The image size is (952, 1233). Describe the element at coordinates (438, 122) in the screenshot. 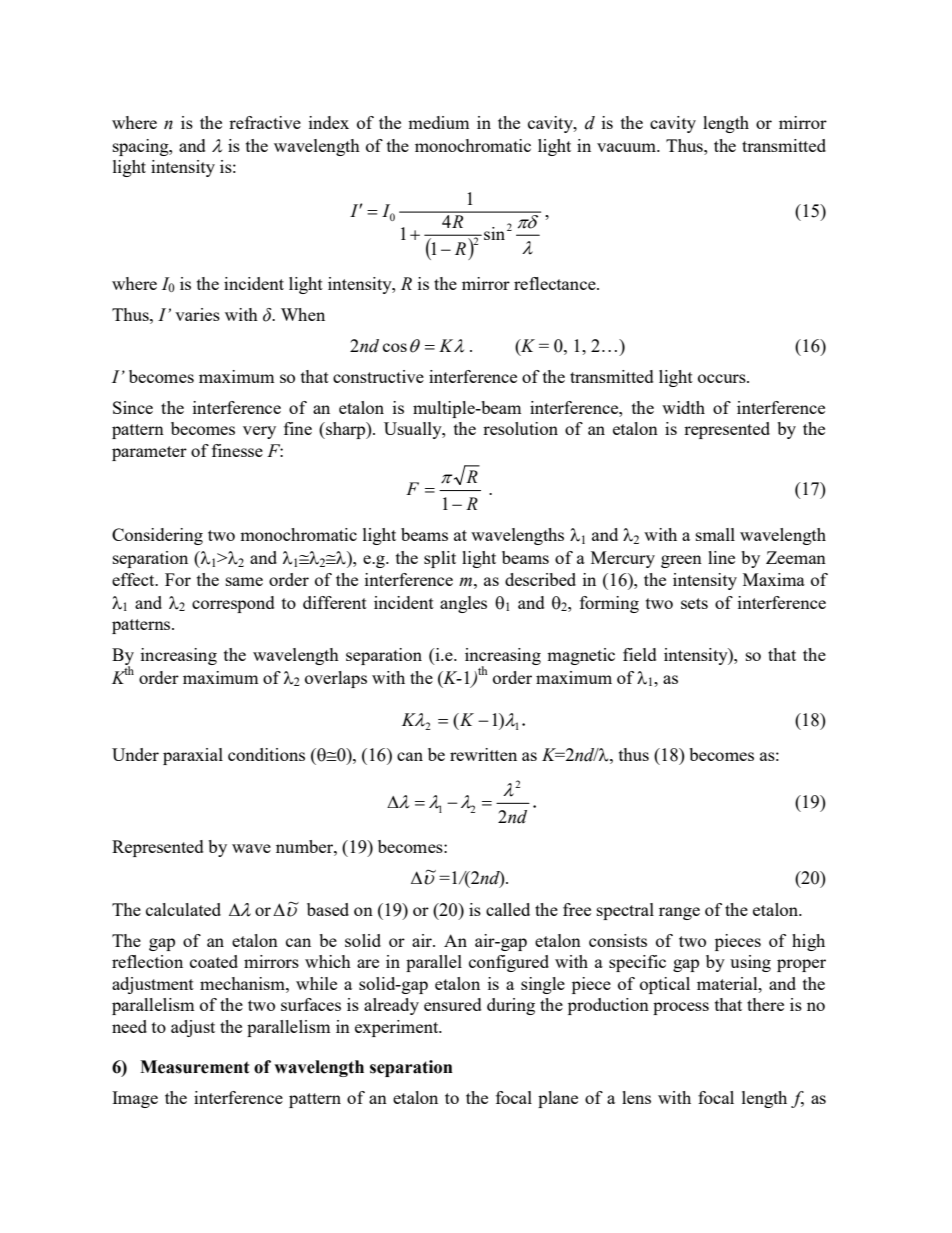

I see `medium` at that location.
